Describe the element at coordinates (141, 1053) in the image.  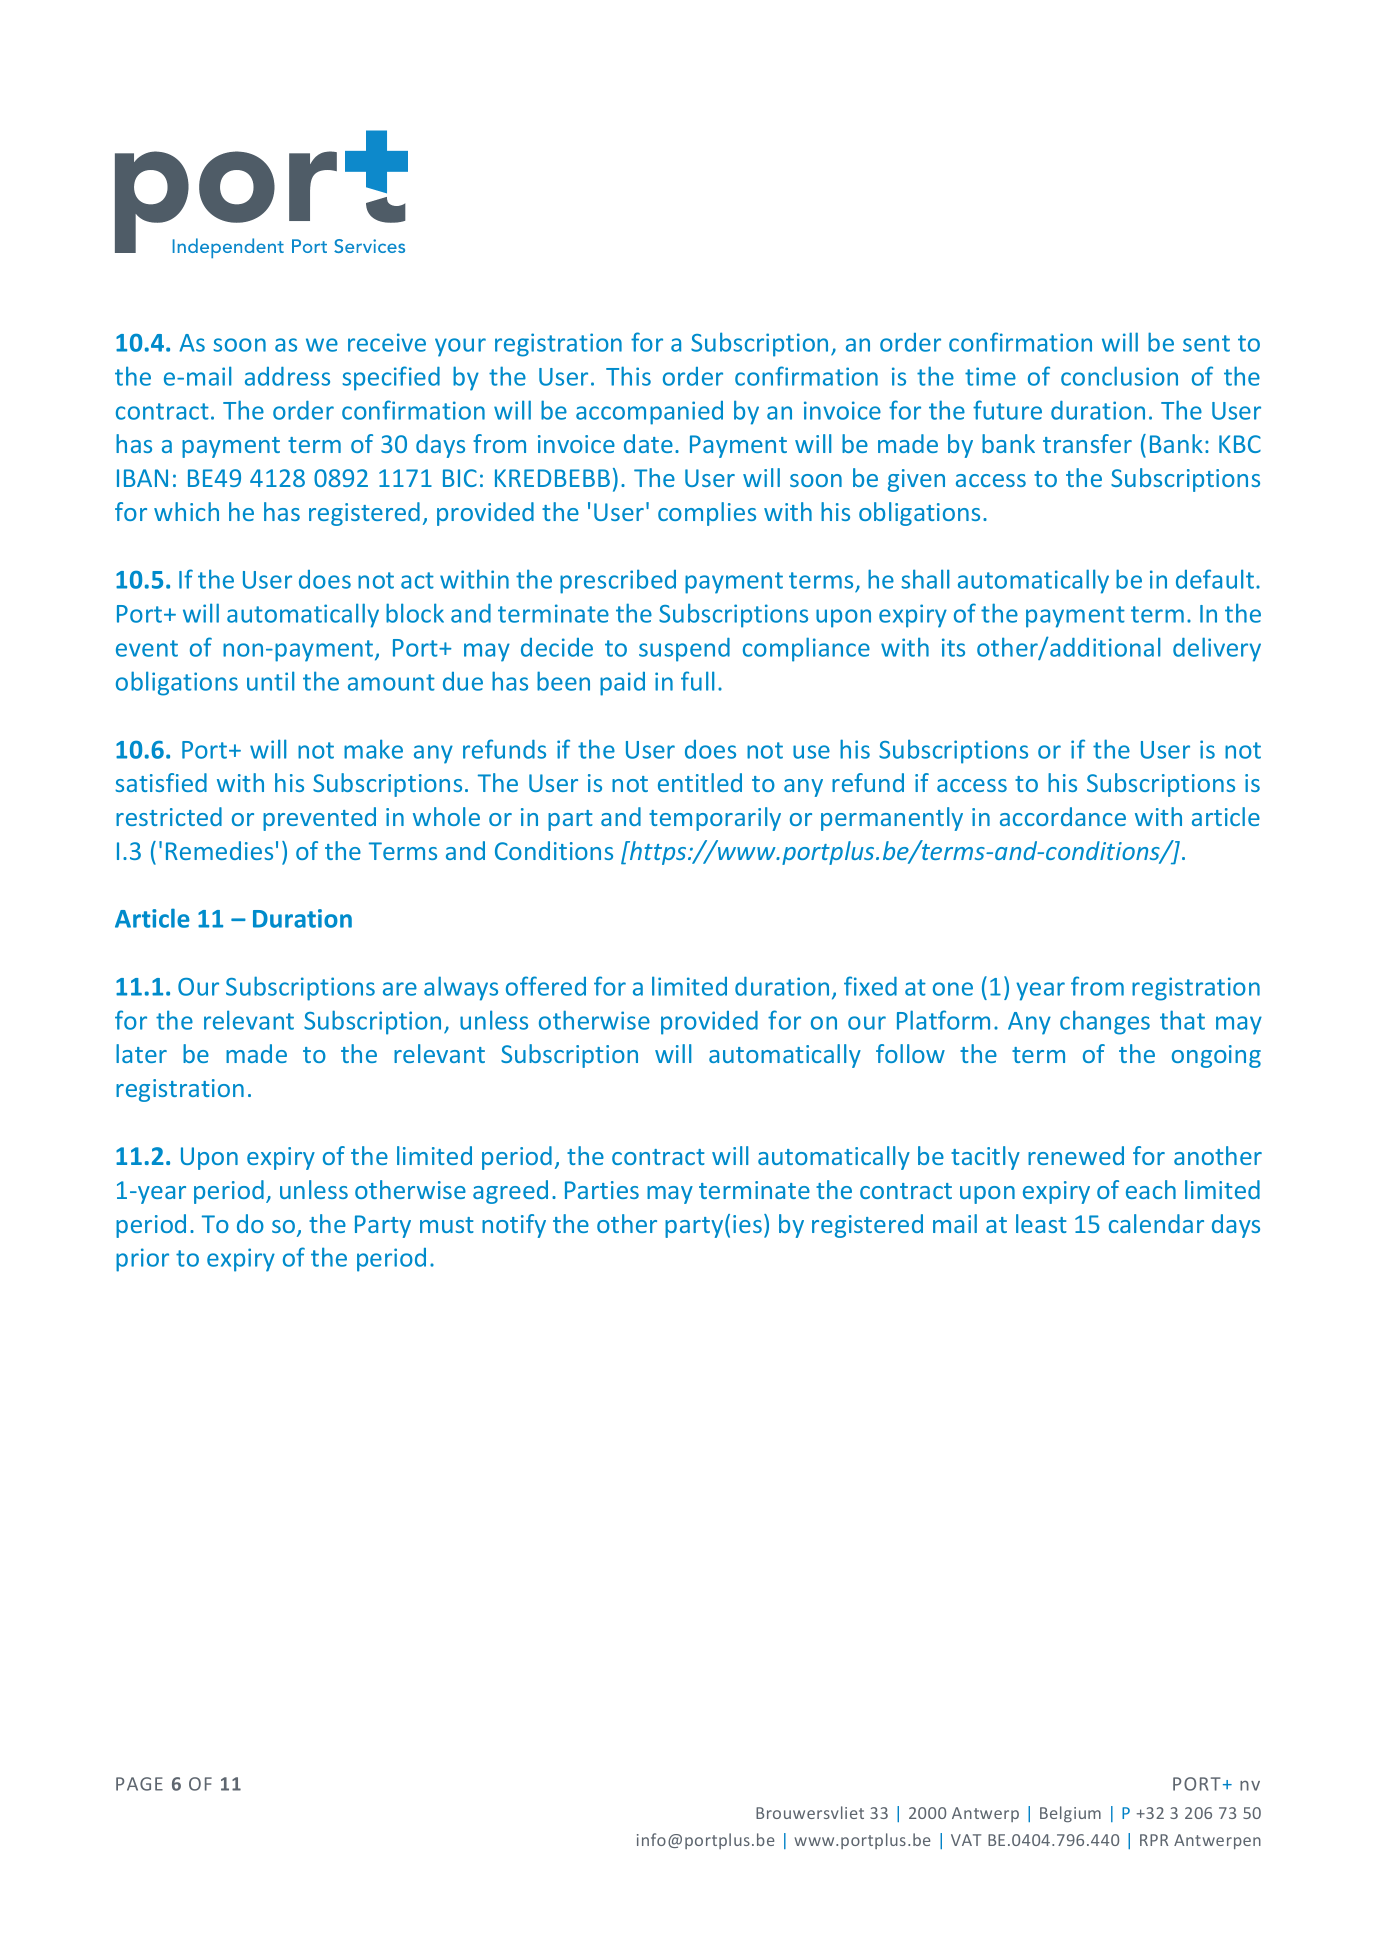
I see `later` at that location.
